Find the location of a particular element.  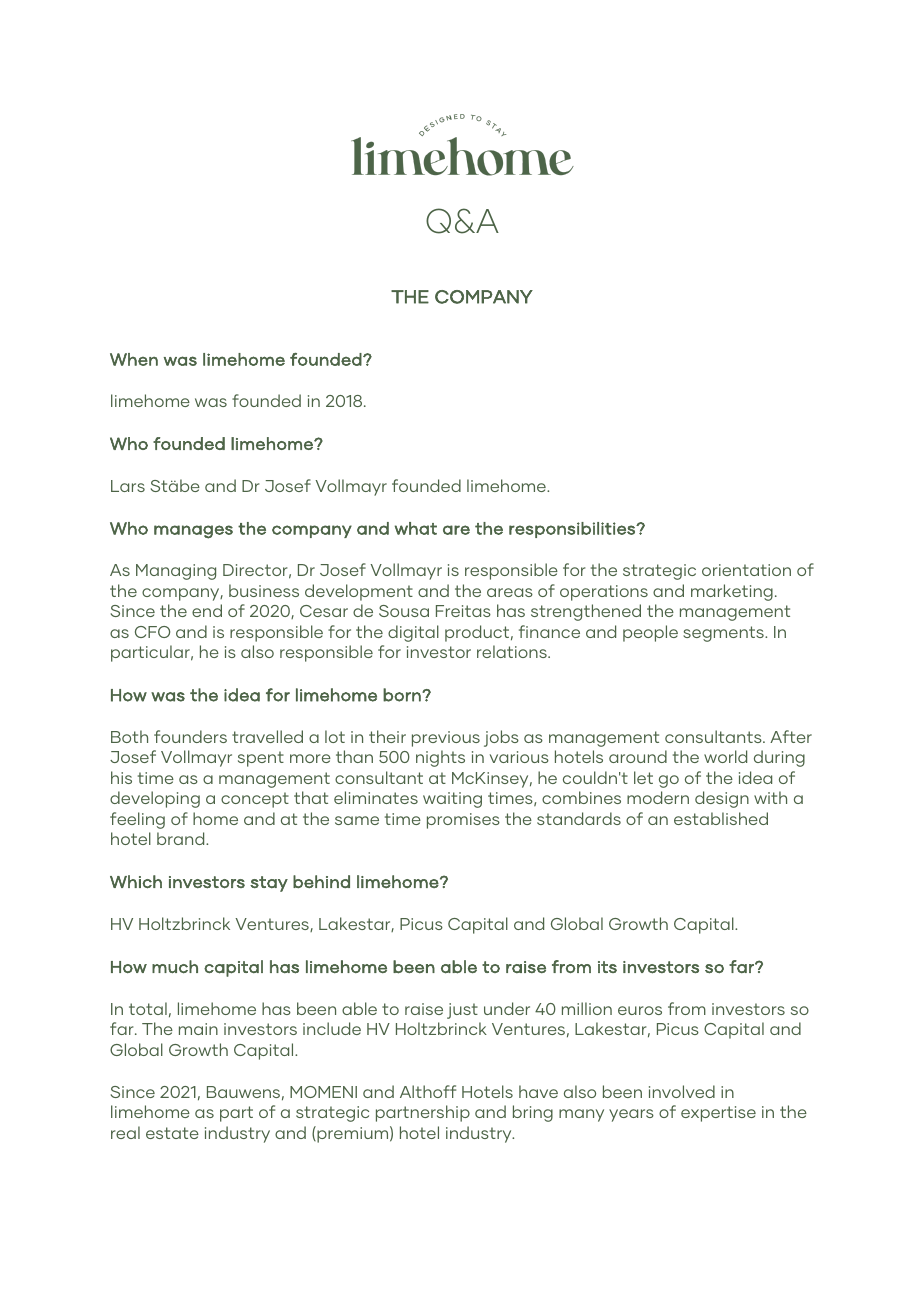

Managing is located at coordinates (176, 572).
